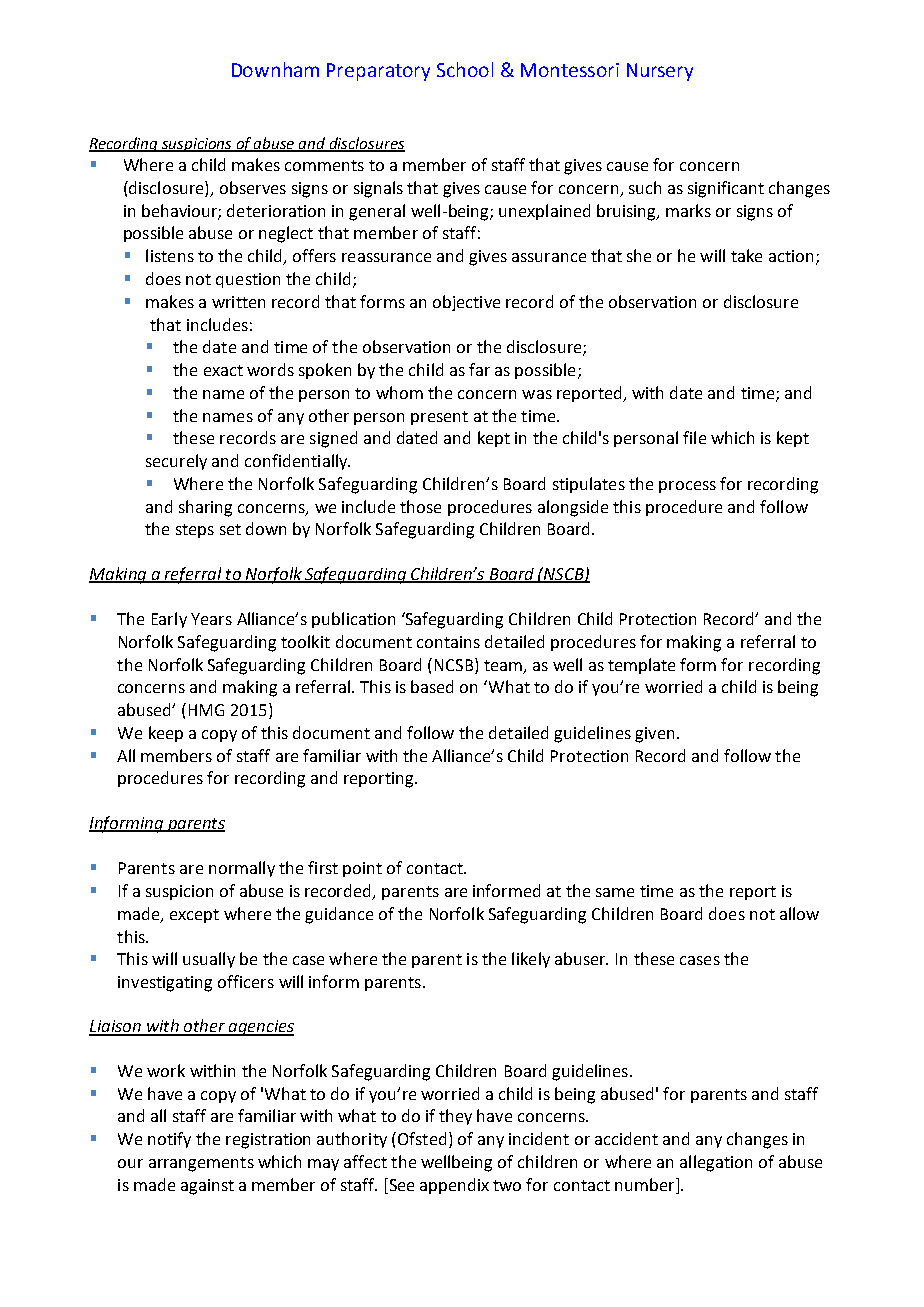 Image resolution: width=924 pixels, height=1307 pixels. What do you see at coordinates (253, 187) in the screenshot?
I see `observes` at bounding box center [253, 187].
